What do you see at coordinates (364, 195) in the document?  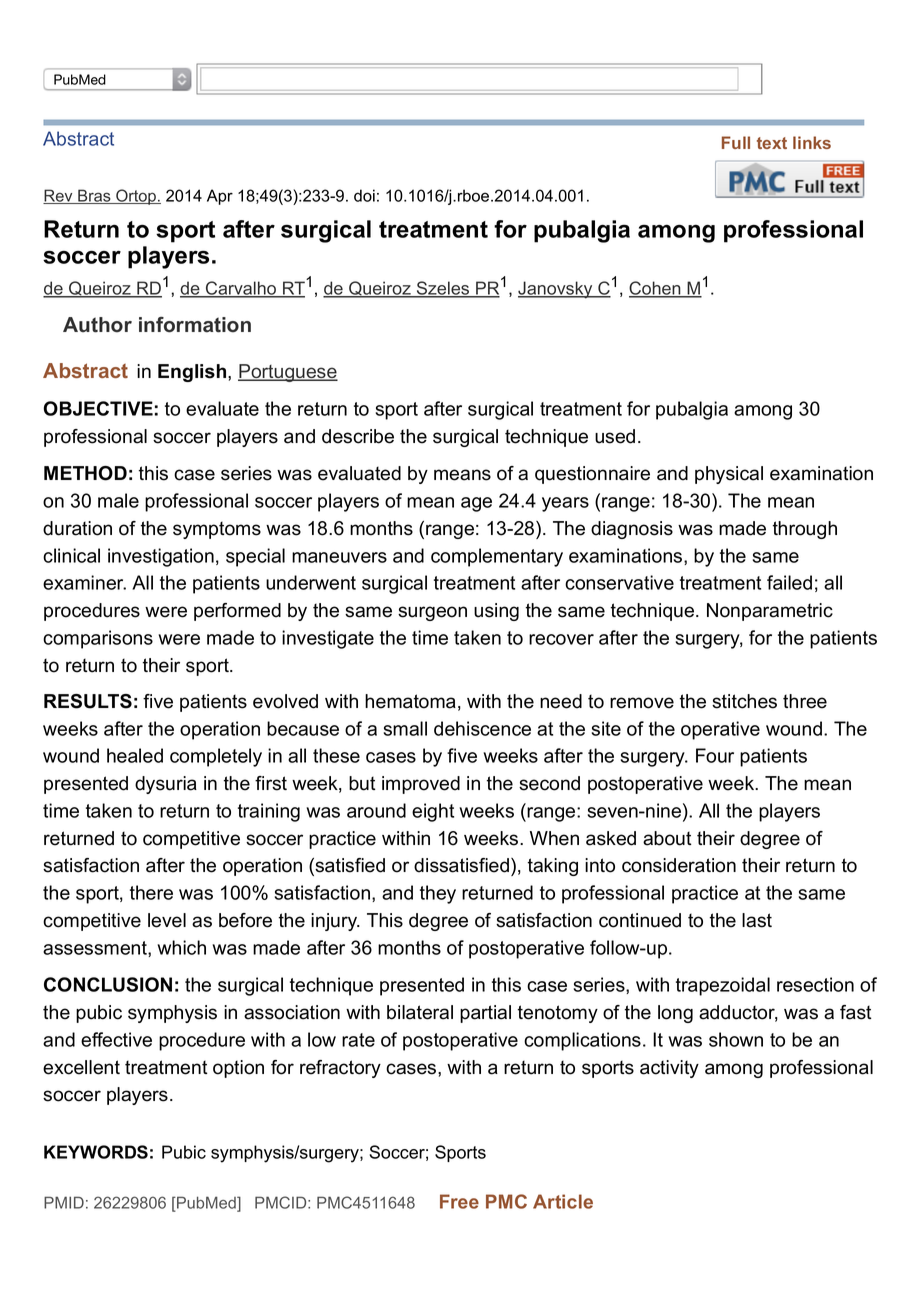 I see `doi` at bounding box center [364, 195].
